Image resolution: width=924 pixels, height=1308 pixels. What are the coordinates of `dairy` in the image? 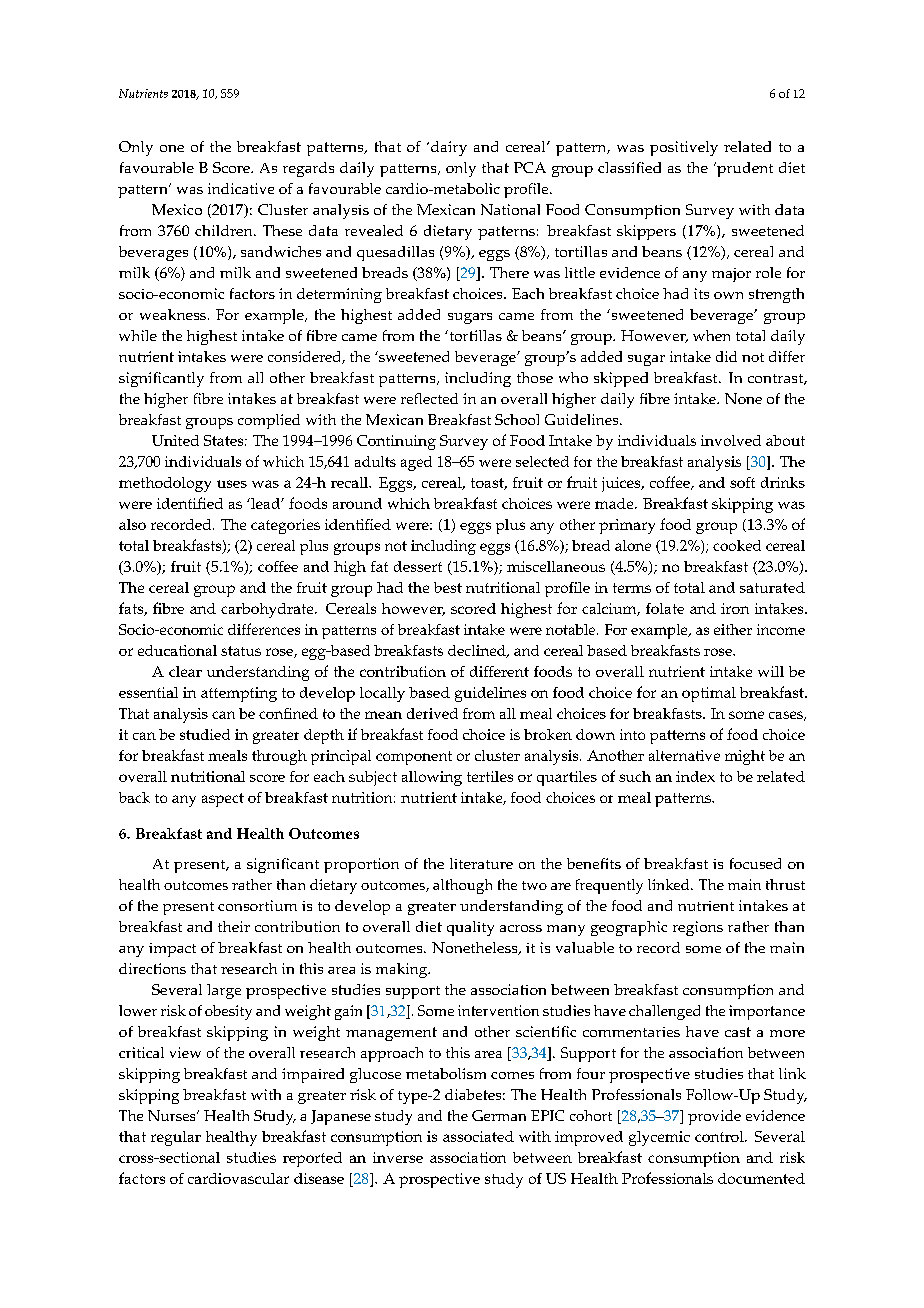 It's located at (447, 148).
